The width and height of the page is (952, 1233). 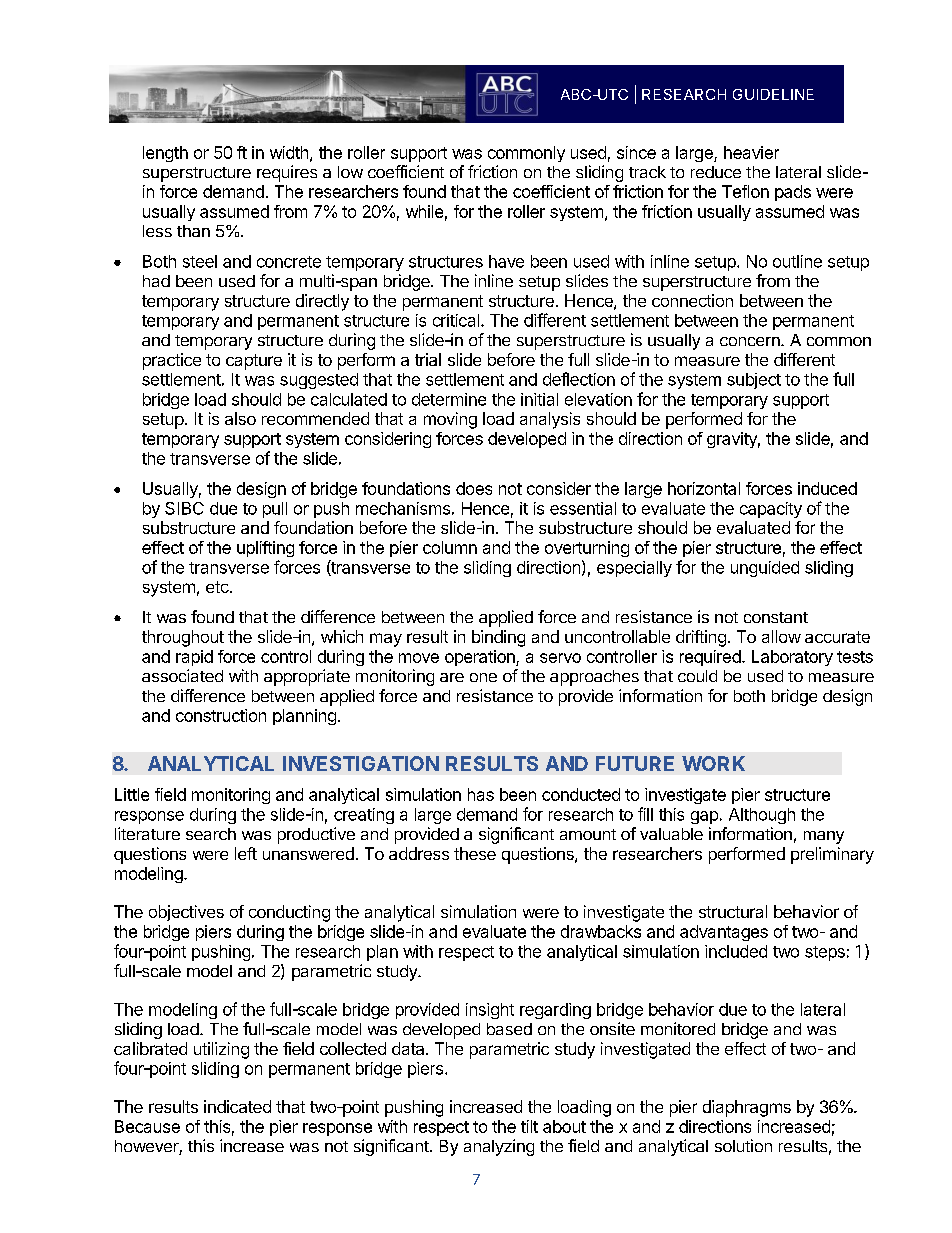 What do you see at coordinates (237, 1106) in the page?
I see `indicated` at bounding box center [237, 1106].
